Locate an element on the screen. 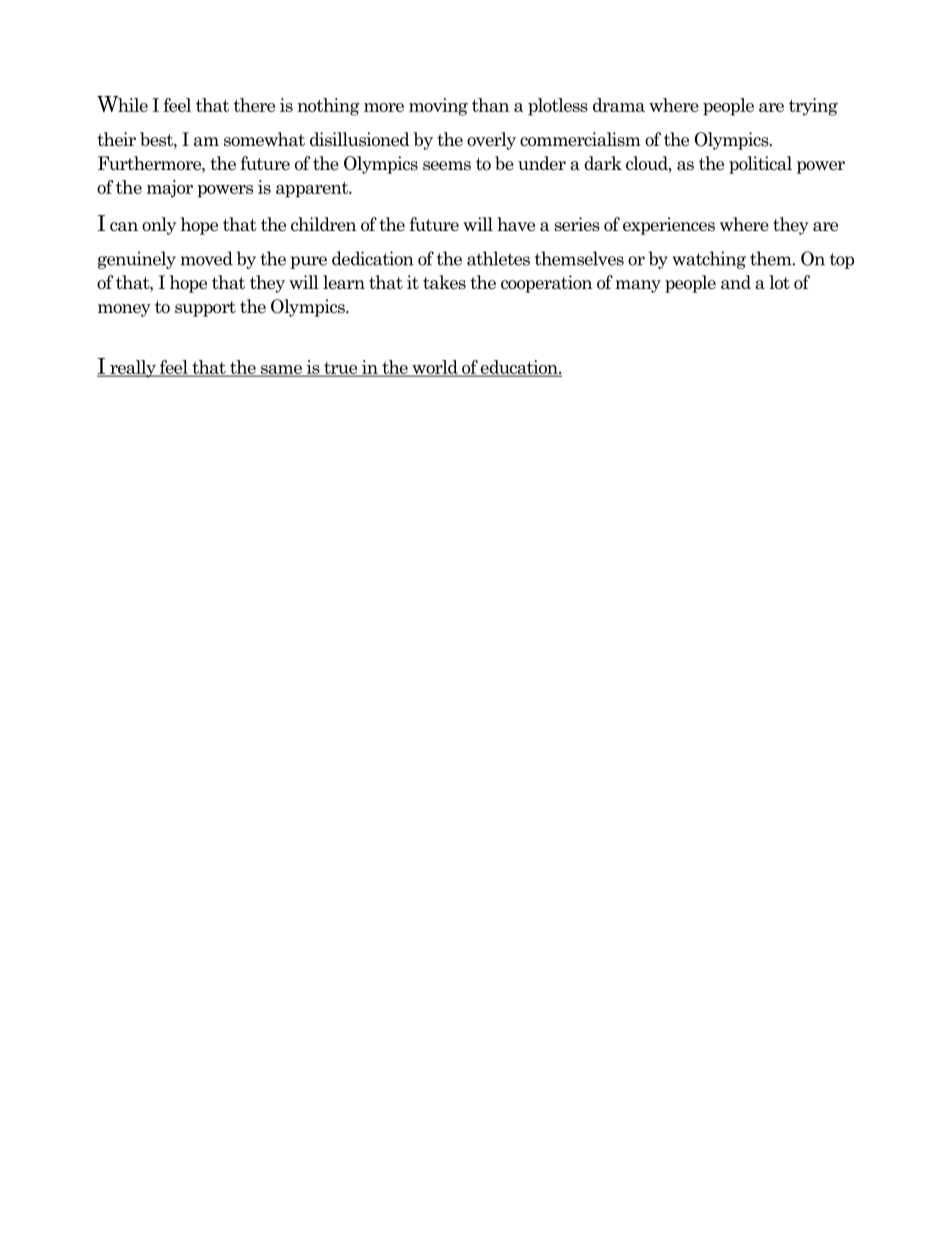  world is located at coordinates (435, 368).
